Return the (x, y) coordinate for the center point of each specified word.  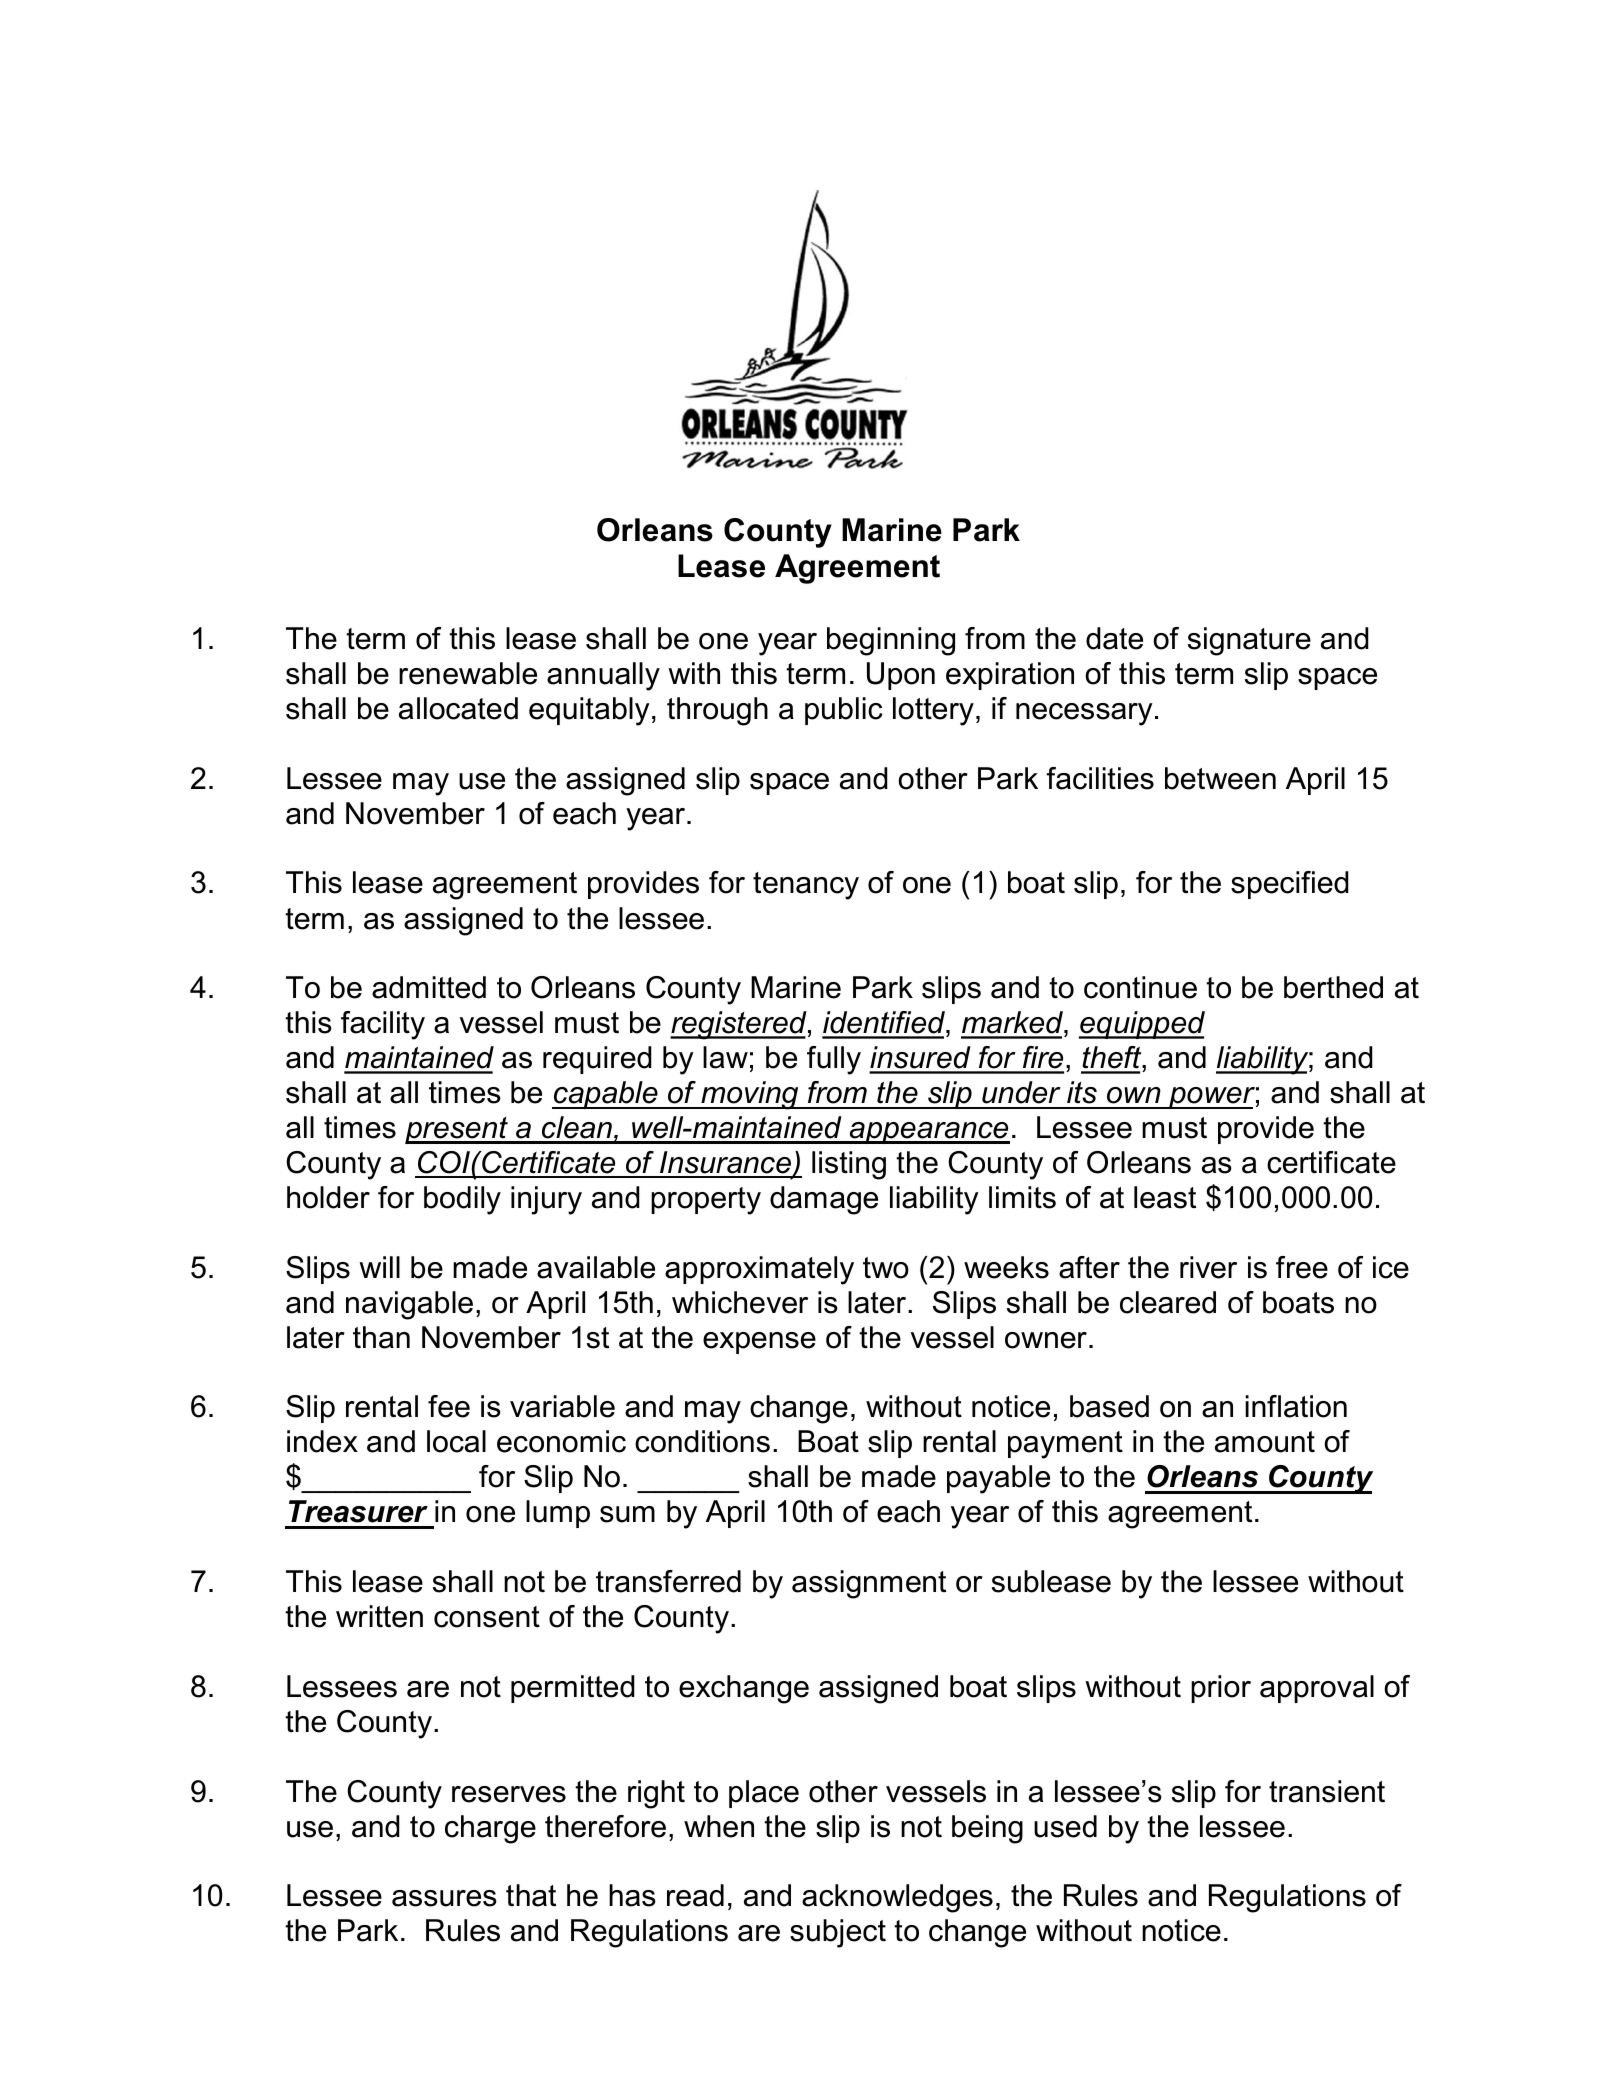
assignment (869, 1584)
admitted (429, 987)
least (1165, 1197)
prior (1221, 1689)
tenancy (806, 886)
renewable (468, 673)
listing (849, 1165)
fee (449, 1406)
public (843, 711)
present (457, 1130)
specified (1290, 885)
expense (759, 1343)
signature (1249, 641)
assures (444, 1898)
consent (487, 1617)
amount (1265, 1442)
